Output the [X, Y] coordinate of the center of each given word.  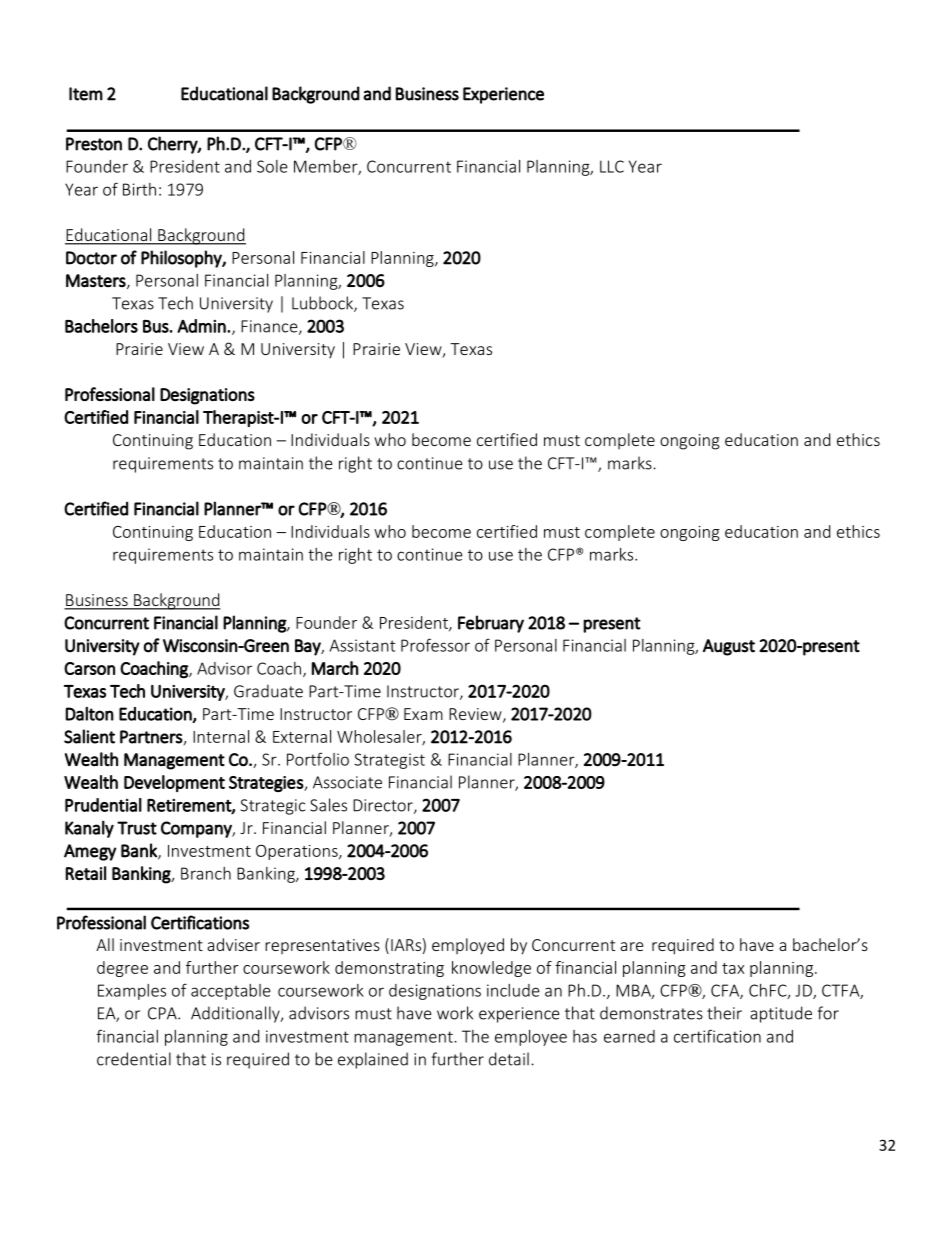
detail [509, 1059]
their [724, 1013]
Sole [272, 166]
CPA [163, 1013]
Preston [94, 144]
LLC [612, 166]
